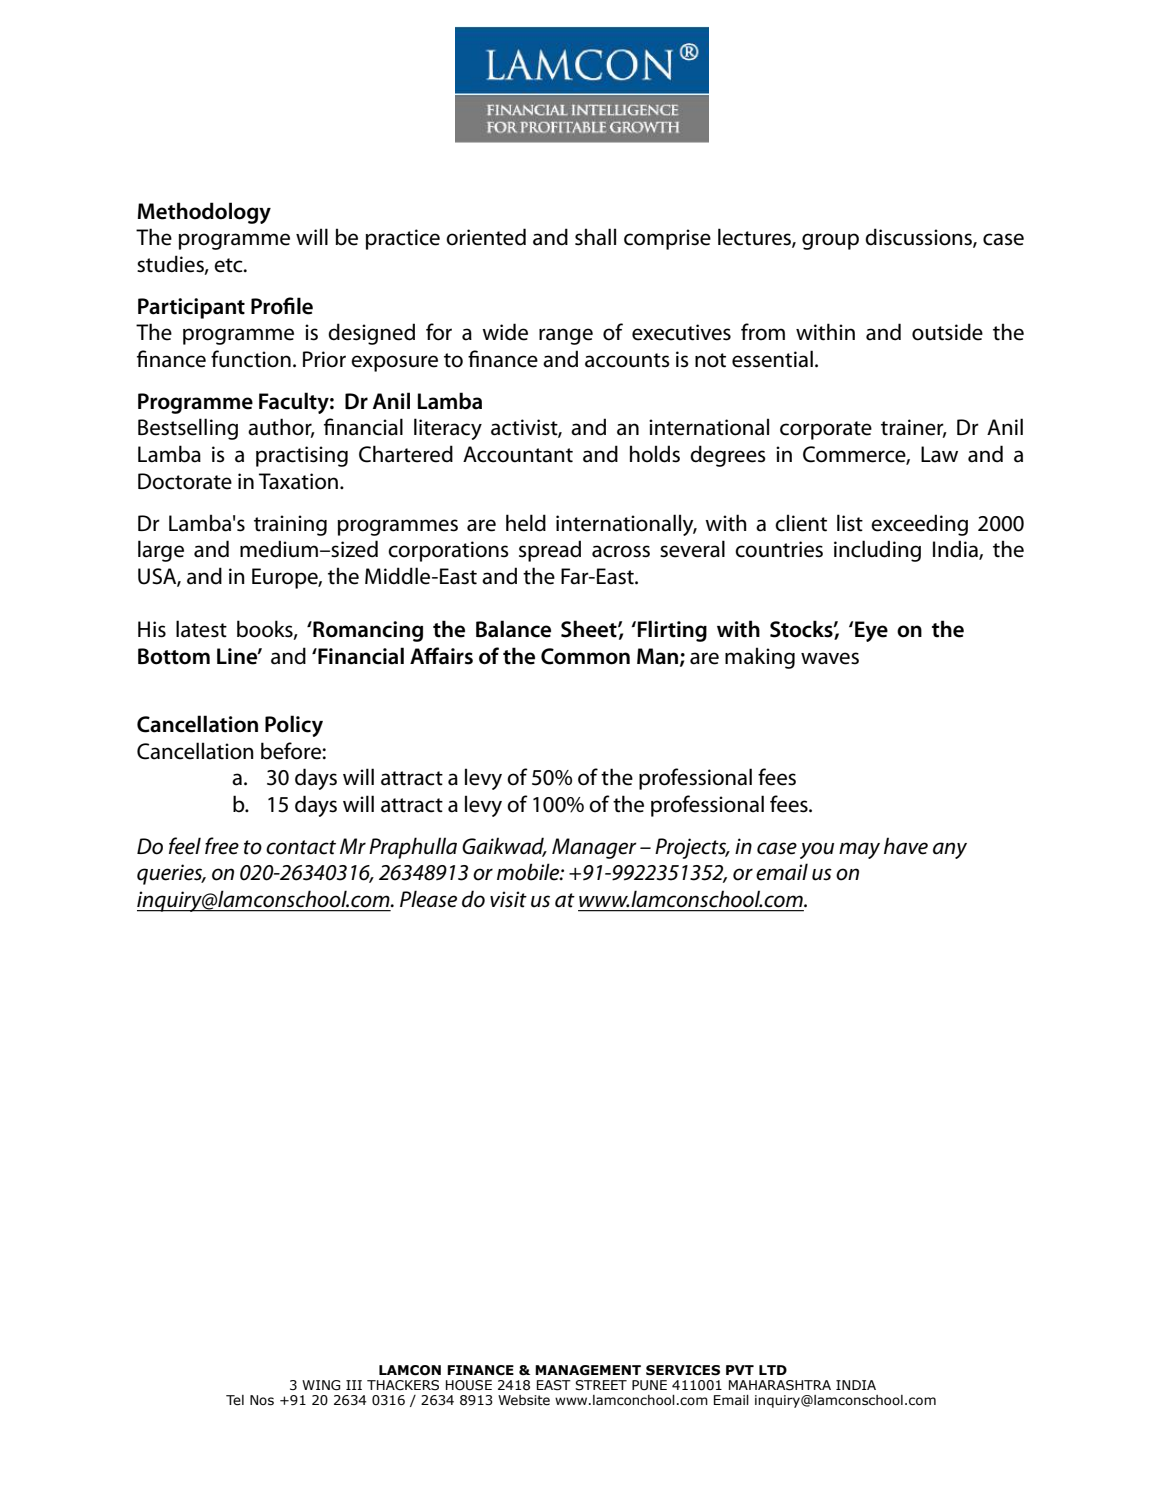 Image resolution: width=1164 pixels, height=1506 pixels. Describe the element at coordinates (595, 237) in the screenshot. I see `shall` at that location.
